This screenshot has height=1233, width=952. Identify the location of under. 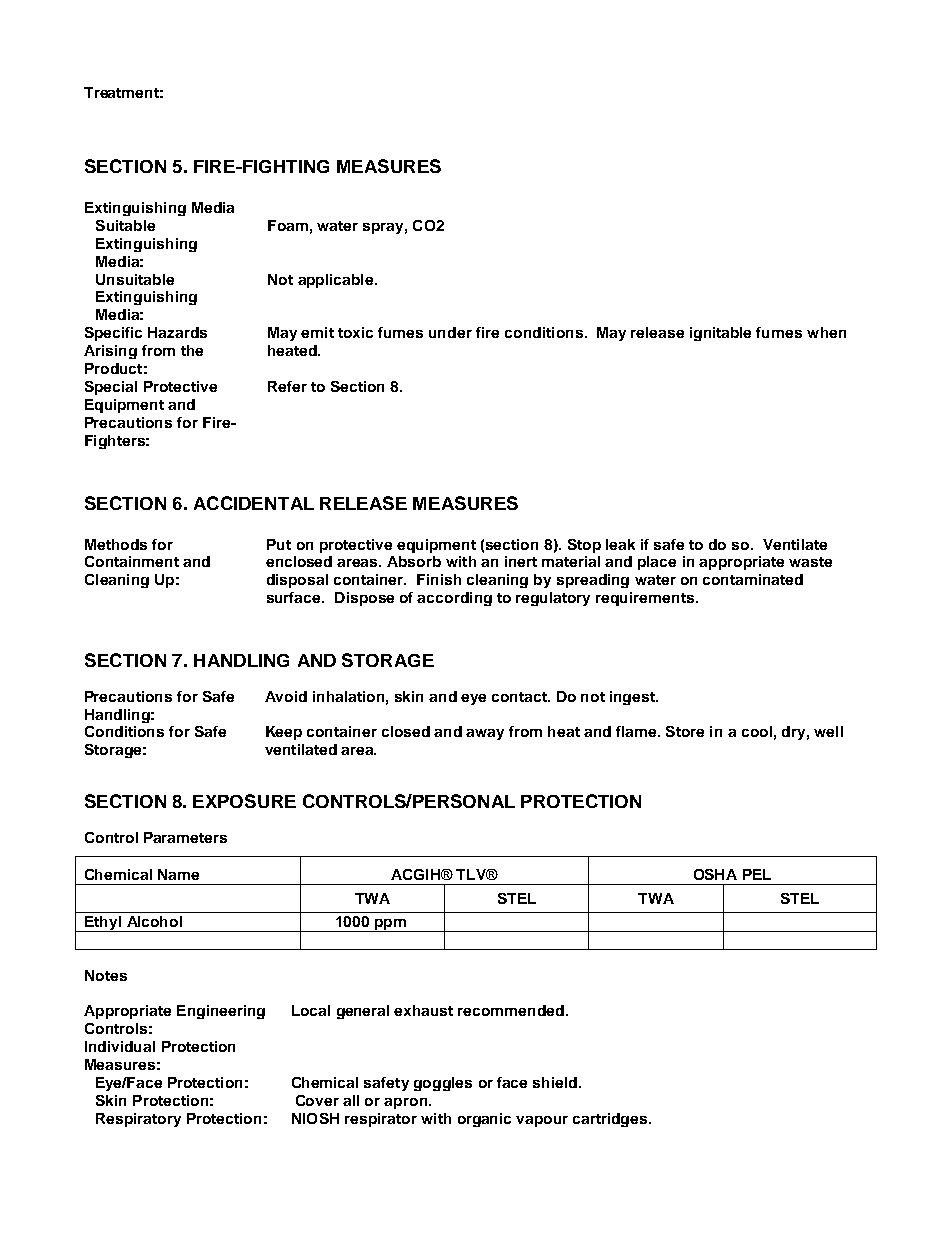
(450, 332).
